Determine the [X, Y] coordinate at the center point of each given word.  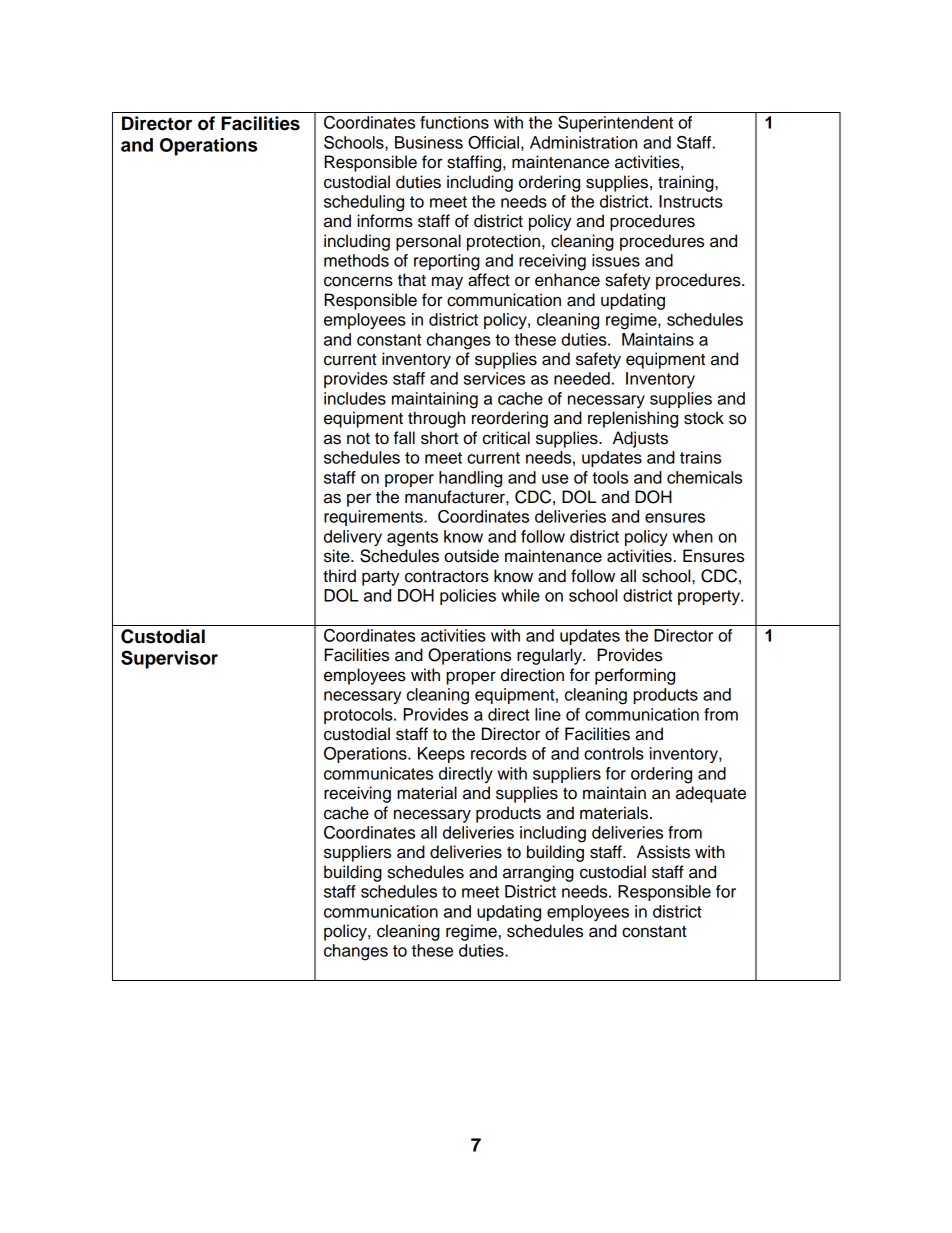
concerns [358, 281]
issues [616, 260]
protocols [359, 716]
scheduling [364, 203]
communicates [378, 773]
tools [610, 477]
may [447, 283]
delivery [353, 538]
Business [429, 142]
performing [635, 676]
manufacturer [456, 497]
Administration [583, 142]
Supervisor [169, 659]
